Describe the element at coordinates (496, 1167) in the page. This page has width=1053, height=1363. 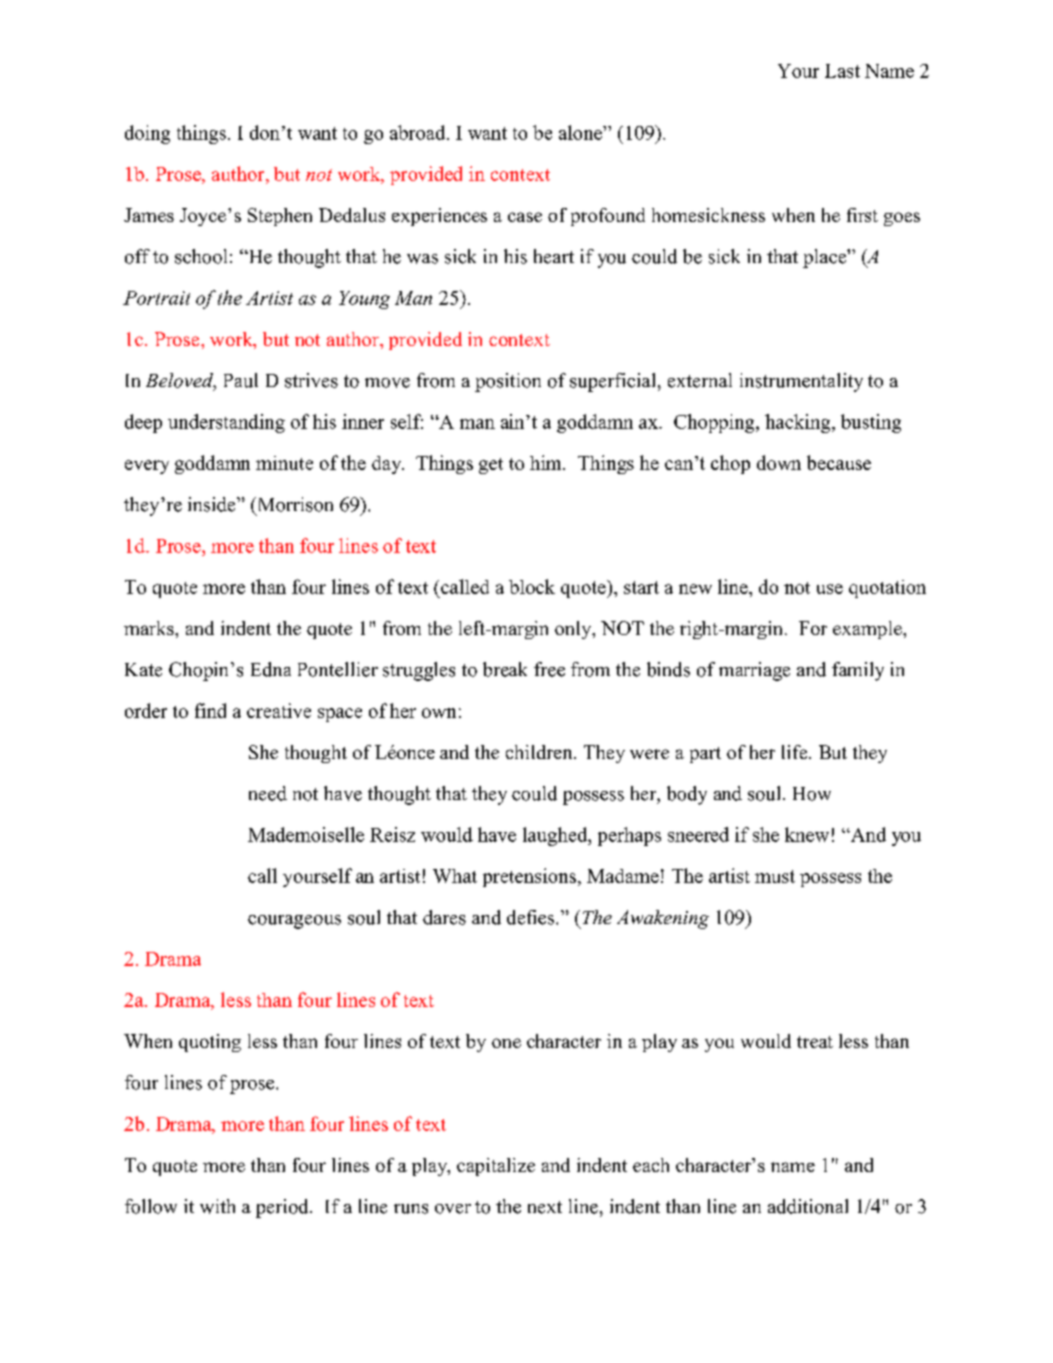
I see `capitalize` at that location.
